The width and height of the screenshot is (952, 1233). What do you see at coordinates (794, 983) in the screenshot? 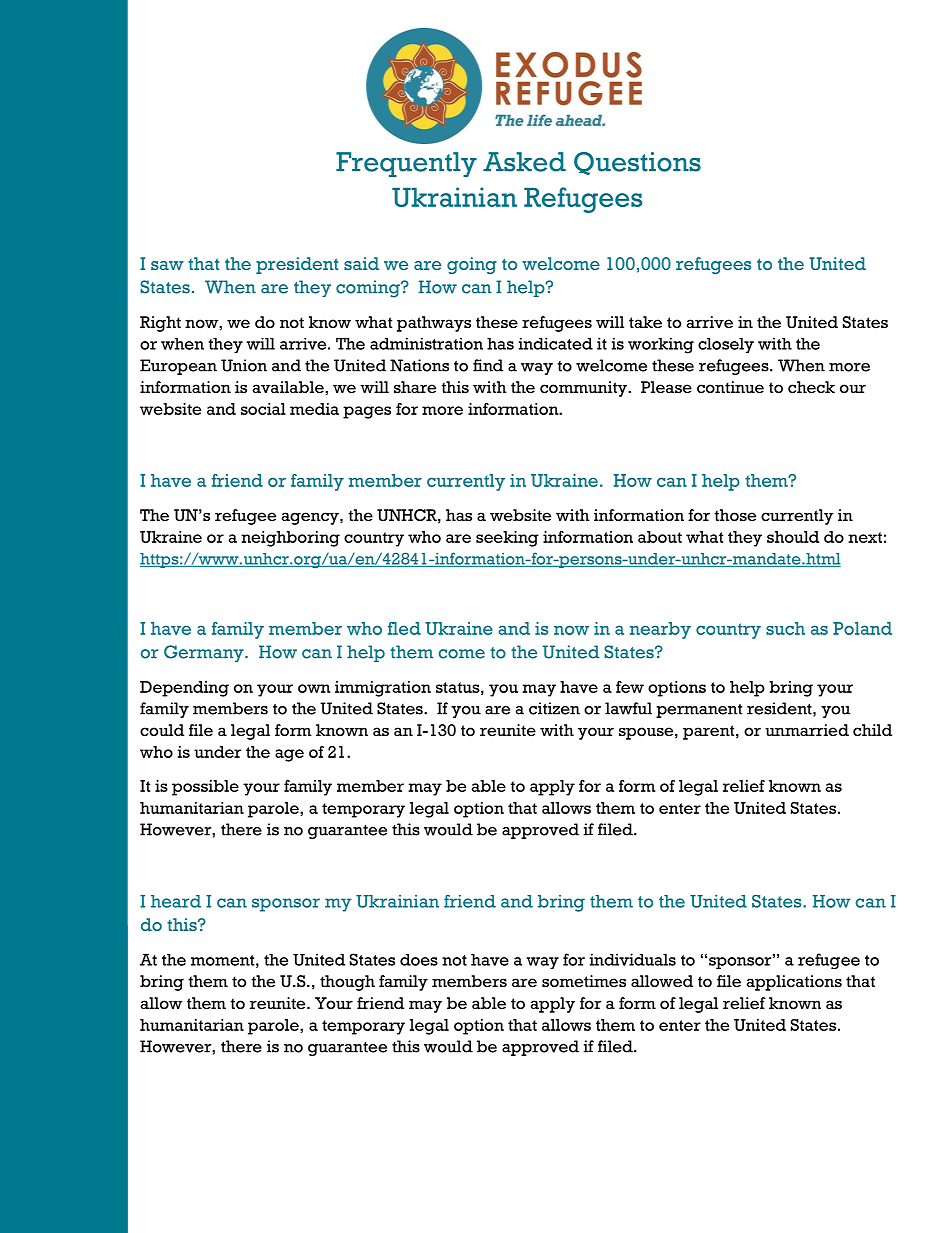
I see `applications` at bounding box center [794, 983].
